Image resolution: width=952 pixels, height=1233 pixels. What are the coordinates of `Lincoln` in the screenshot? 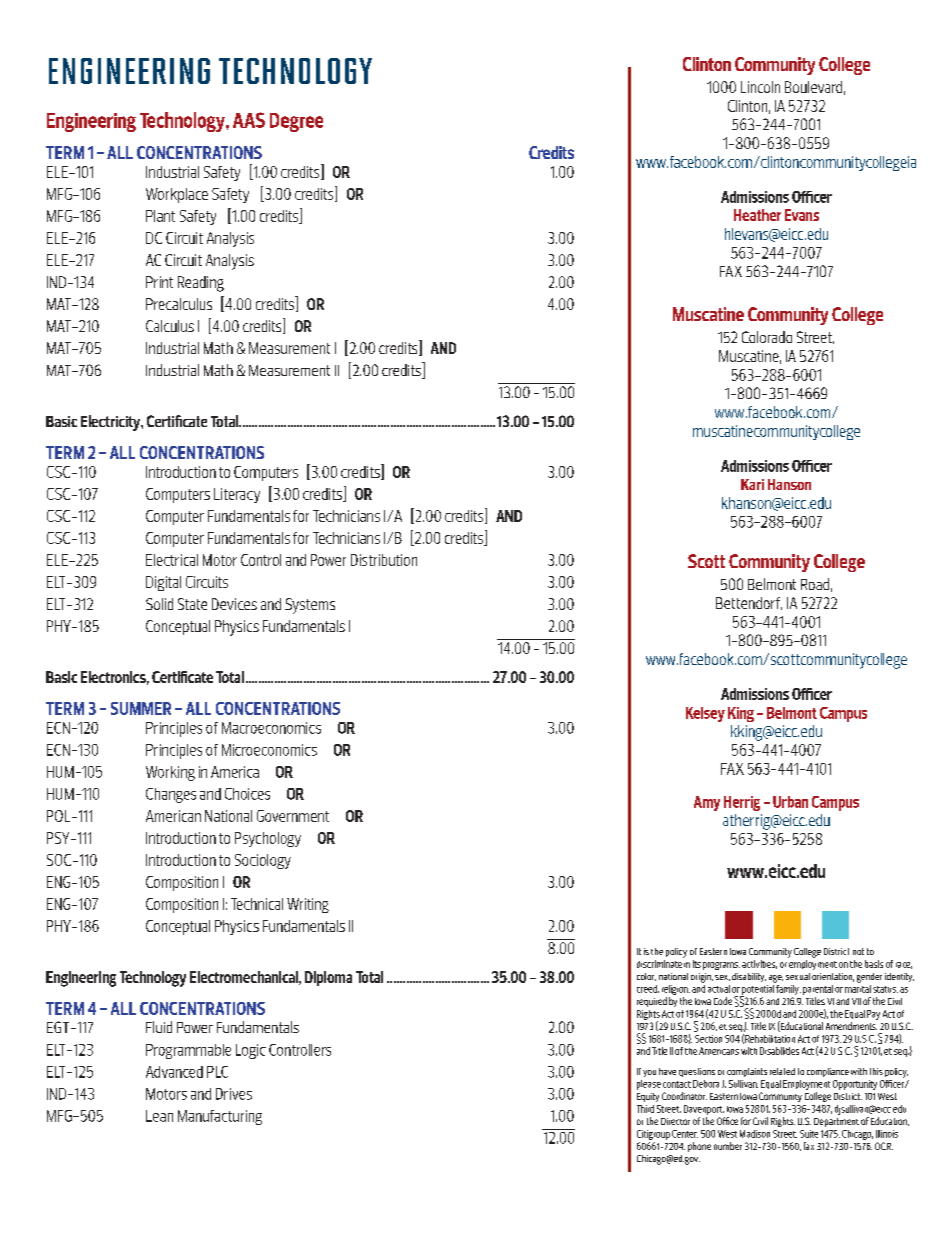 It's located at (760, 87).
